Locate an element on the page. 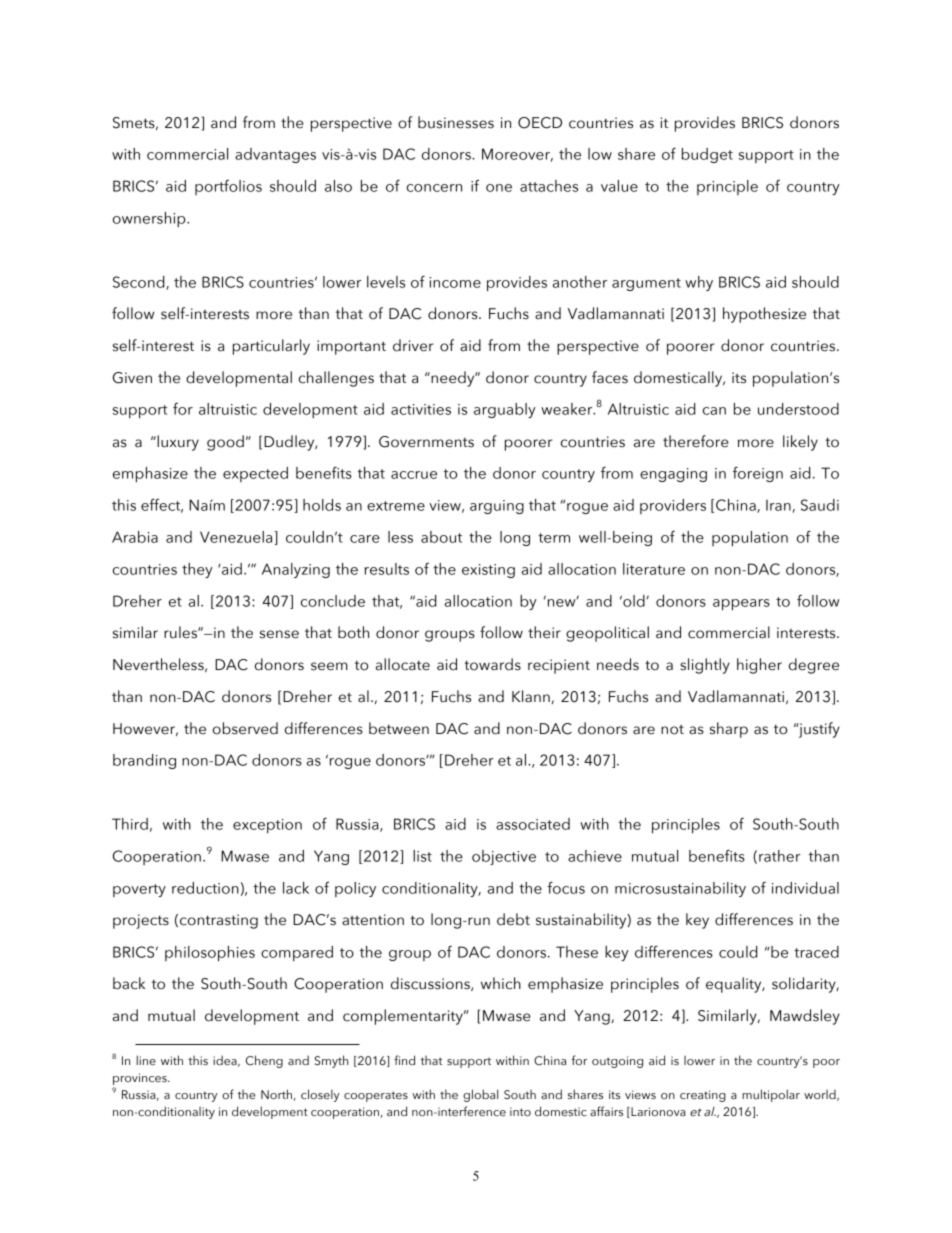 This page has height=1233, width=952. sharp is located at coordinates (729, 730).
